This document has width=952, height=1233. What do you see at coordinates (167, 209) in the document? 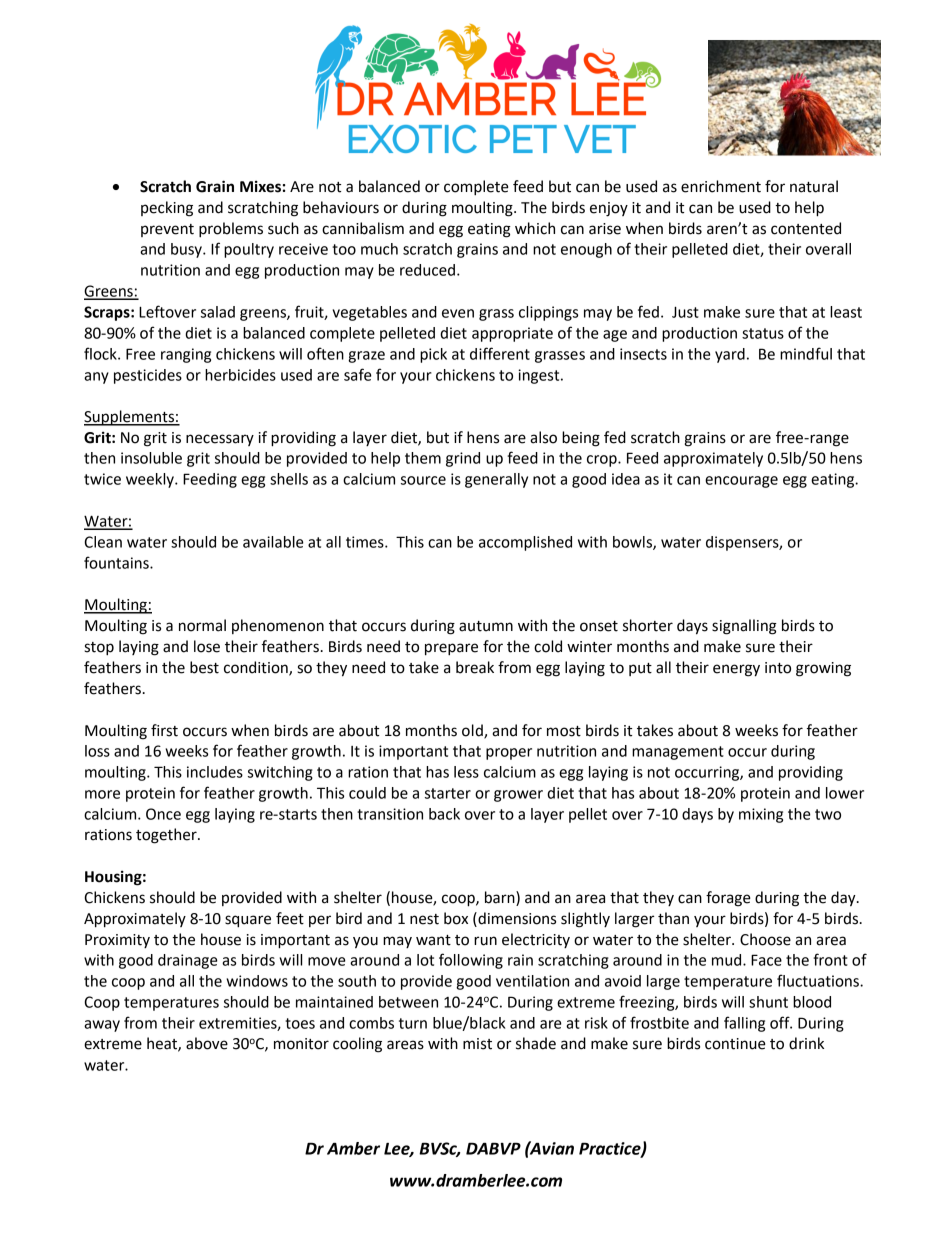
I see `pecking` at bounding box center [167, 209].
